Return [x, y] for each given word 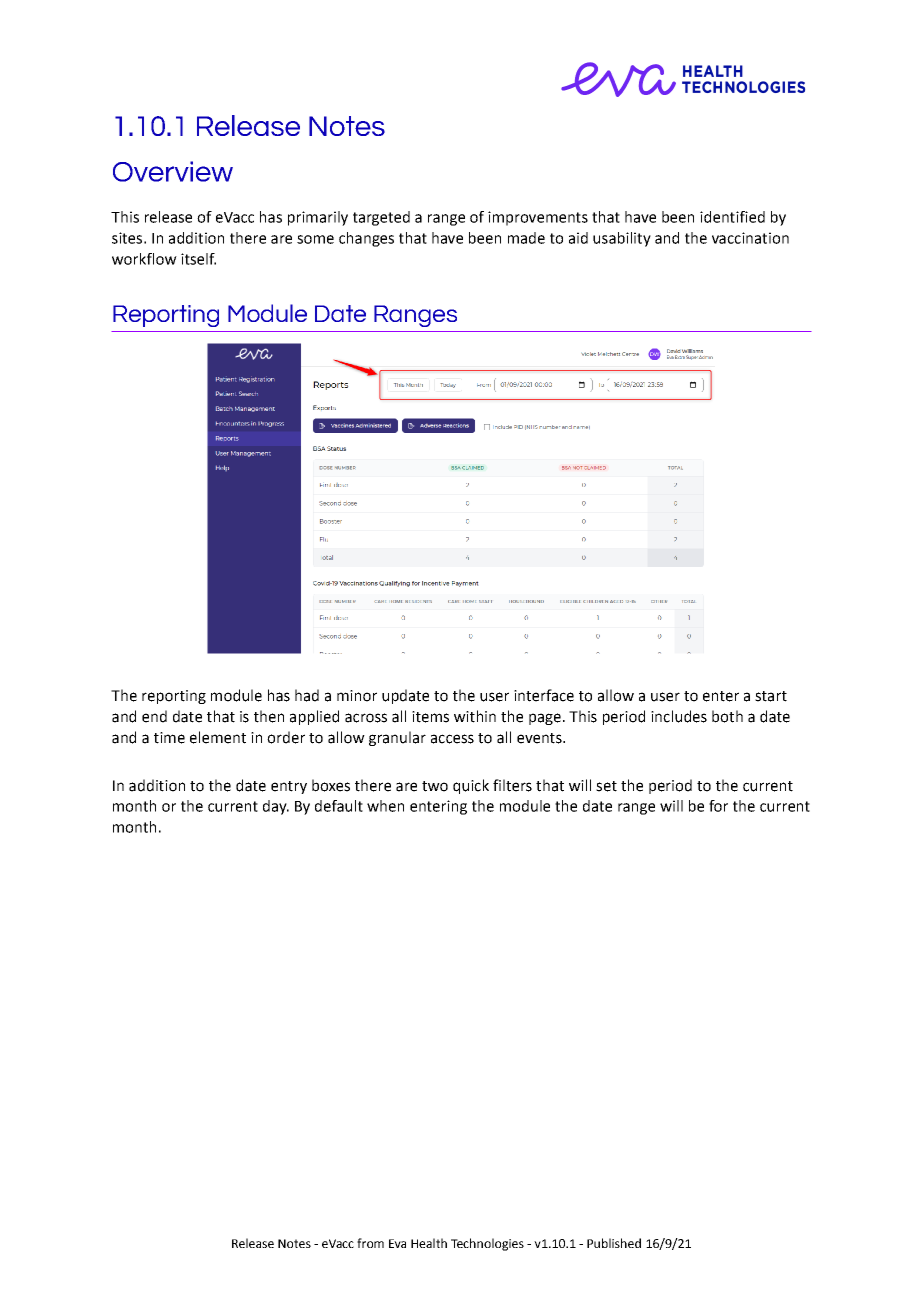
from [370, 1243]
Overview [173, 171]
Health [429, 1243]
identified [732, 217]
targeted [381, 218]
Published [614, 1243]
